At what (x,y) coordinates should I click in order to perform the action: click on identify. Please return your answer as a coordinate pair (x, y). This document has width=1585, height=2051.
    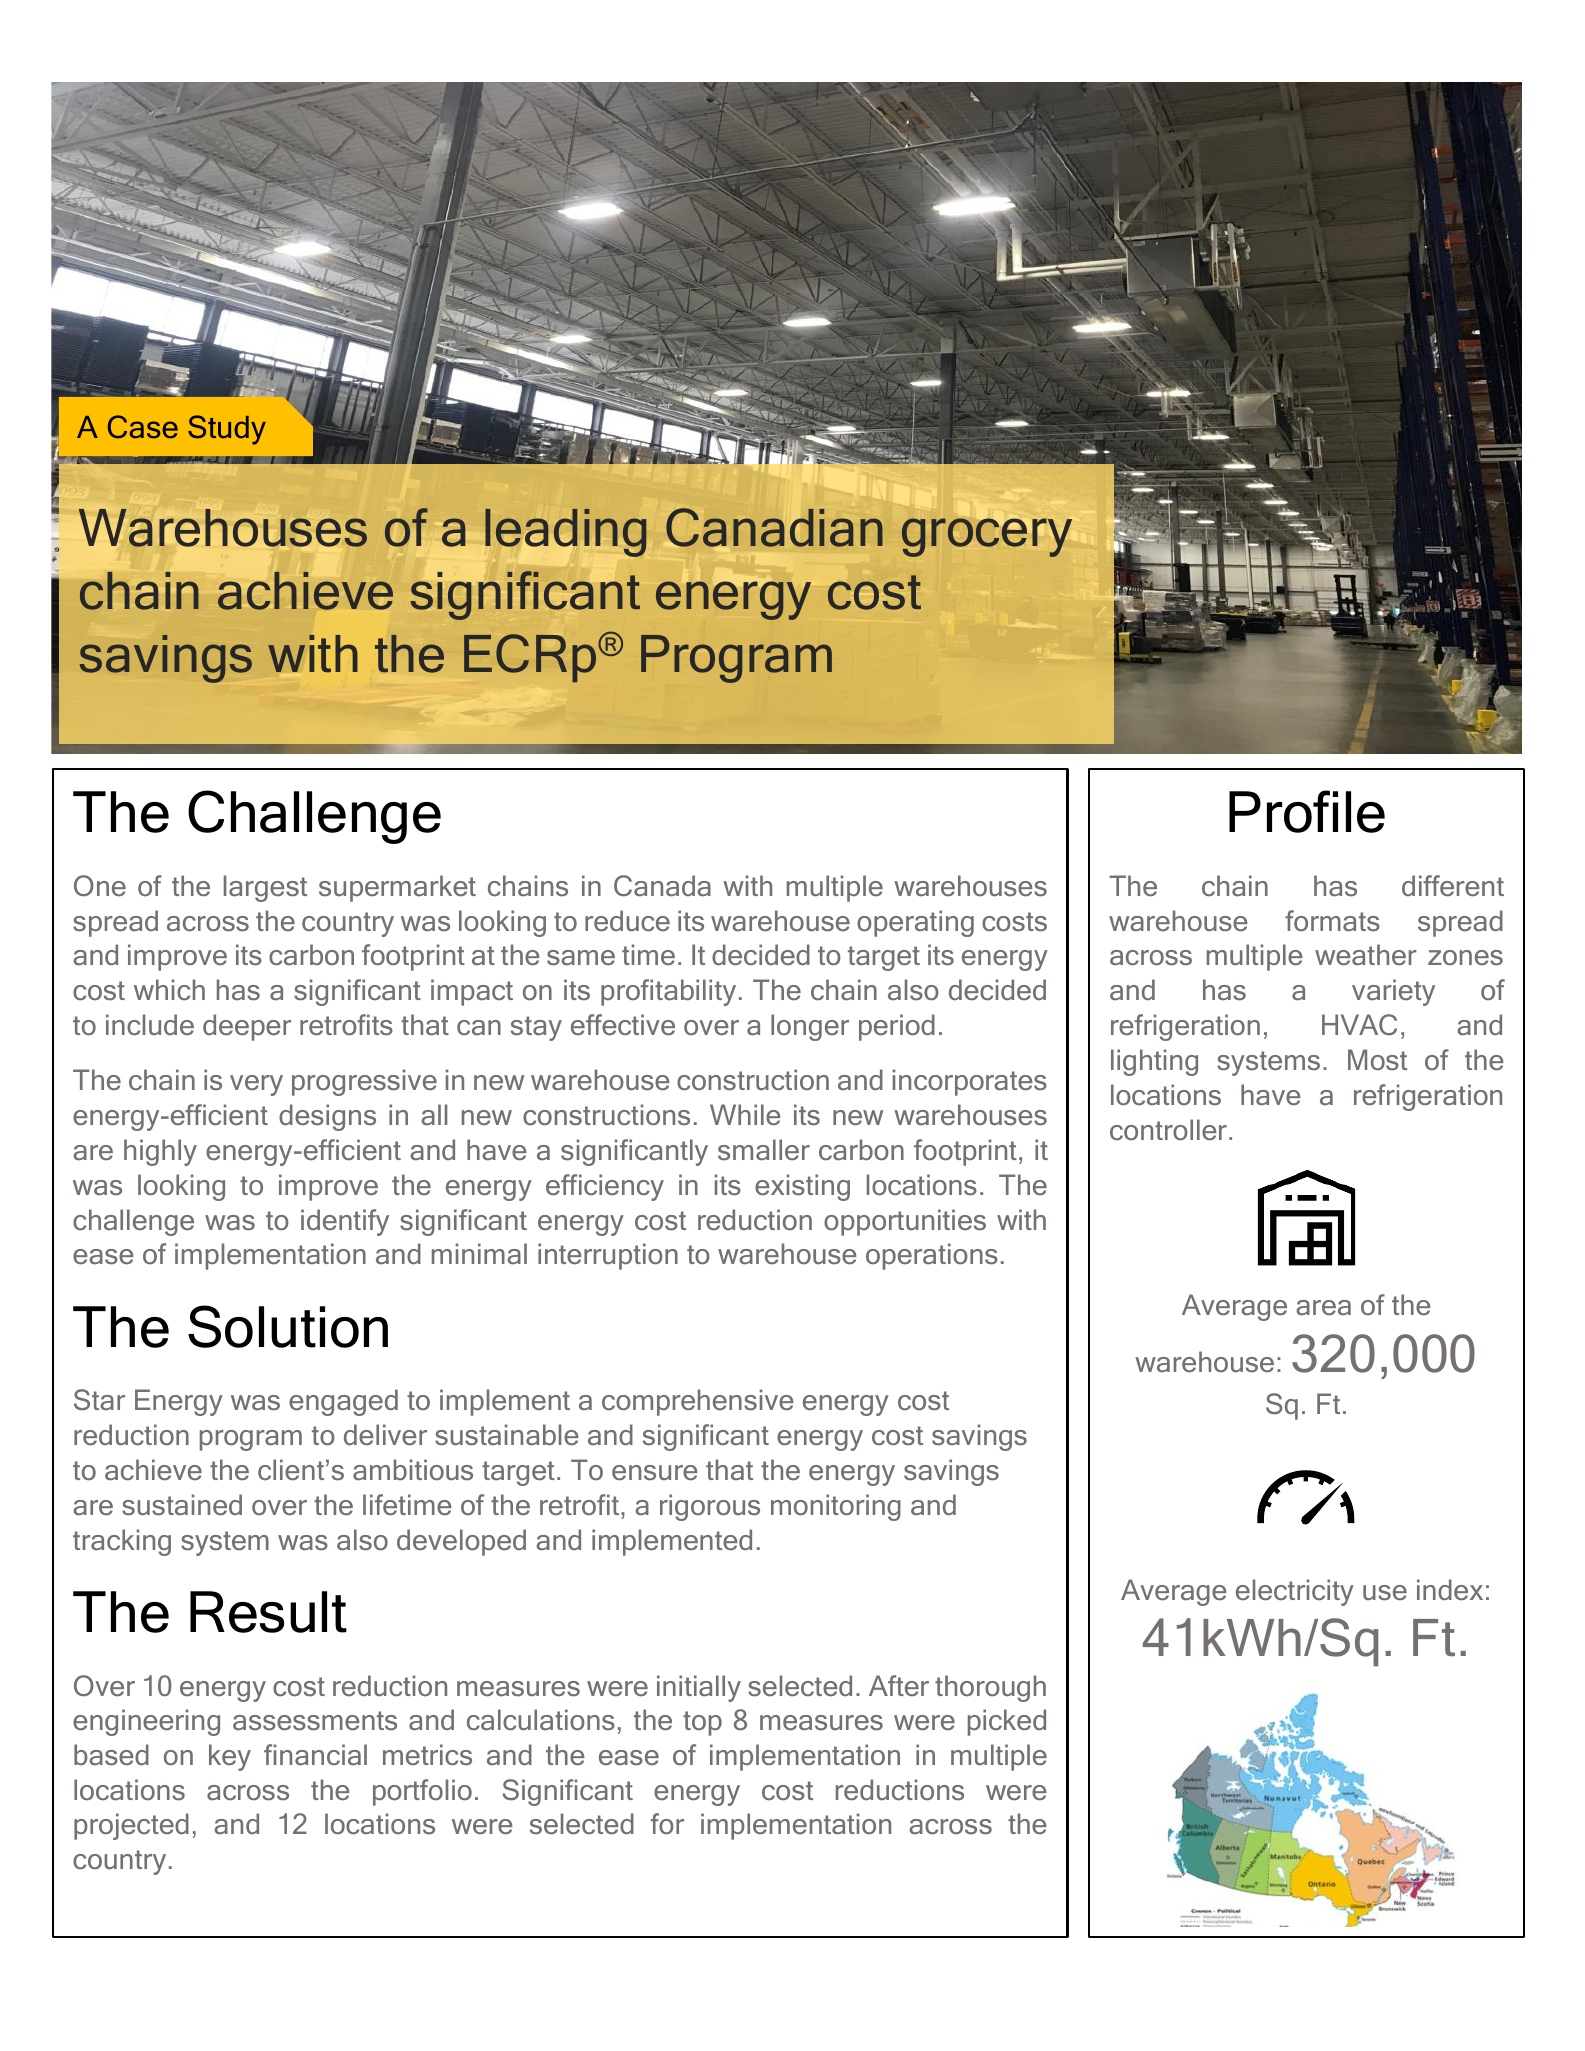
    Looking at the image, I should click on (345, 1222).
